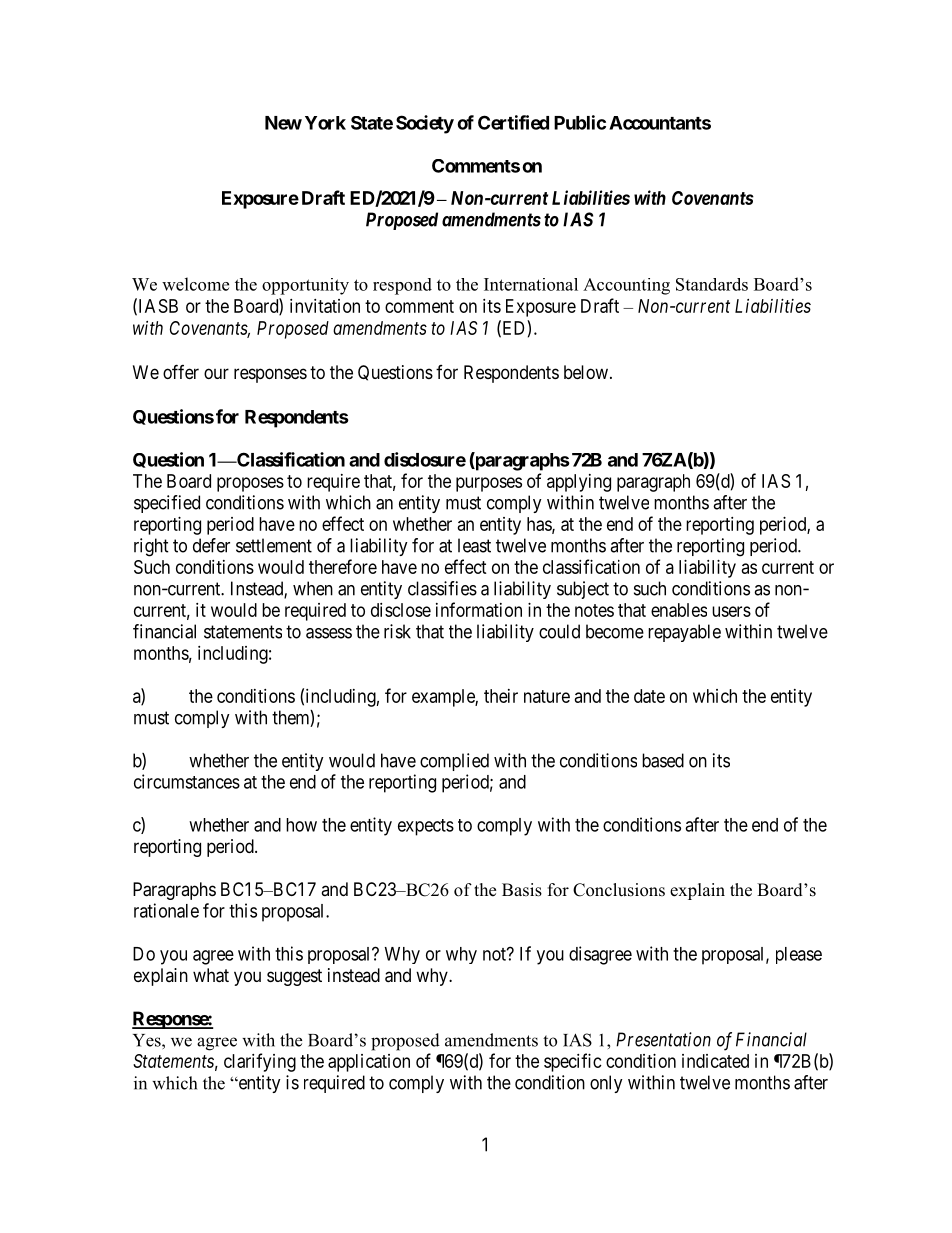 This screenshot has width=952, height=1233. Describe the element at coordinates (580, 122) in the screenshot. I see `Public` at that location.
